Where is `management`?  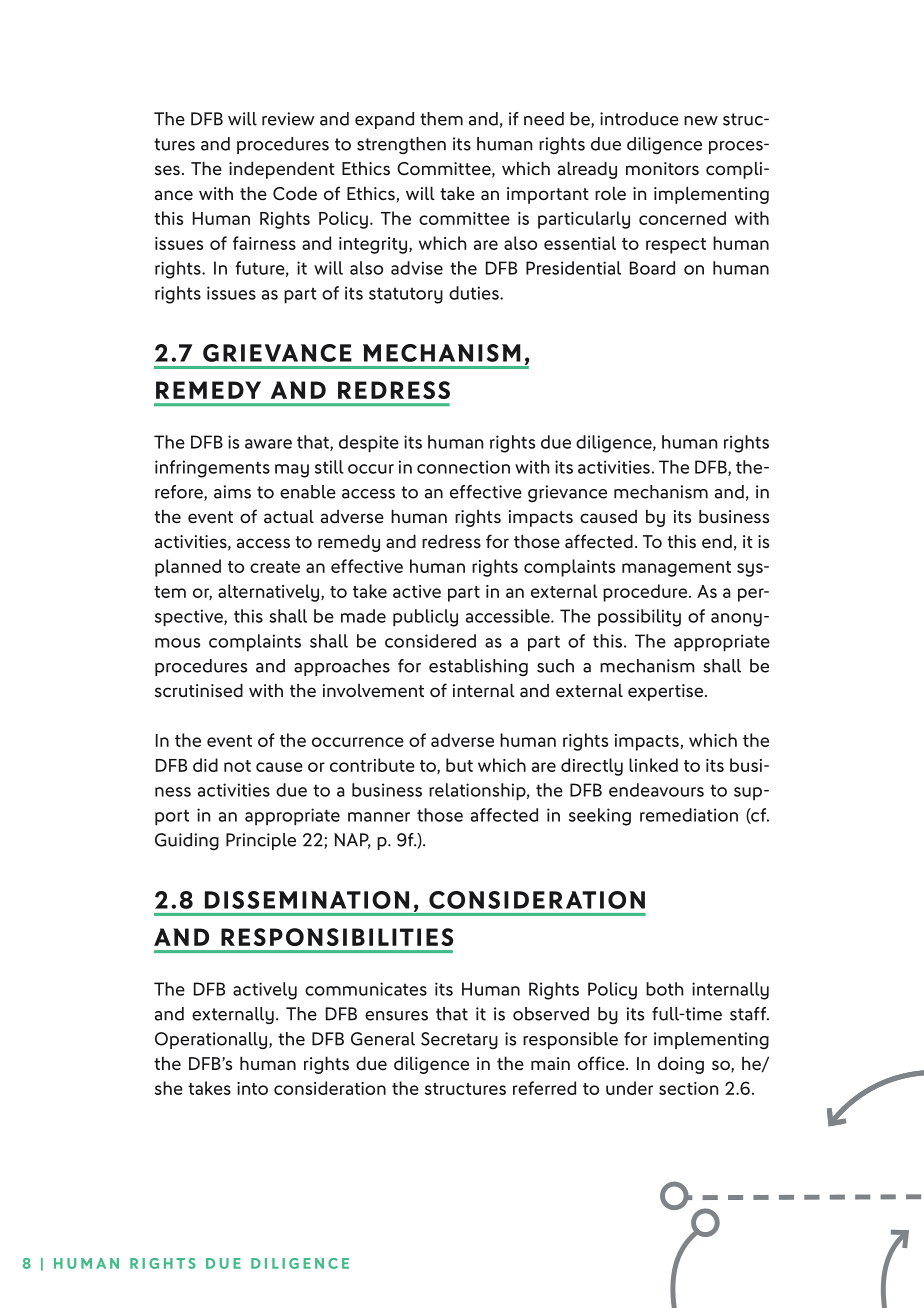
management is located at coordinates (676, 569).
